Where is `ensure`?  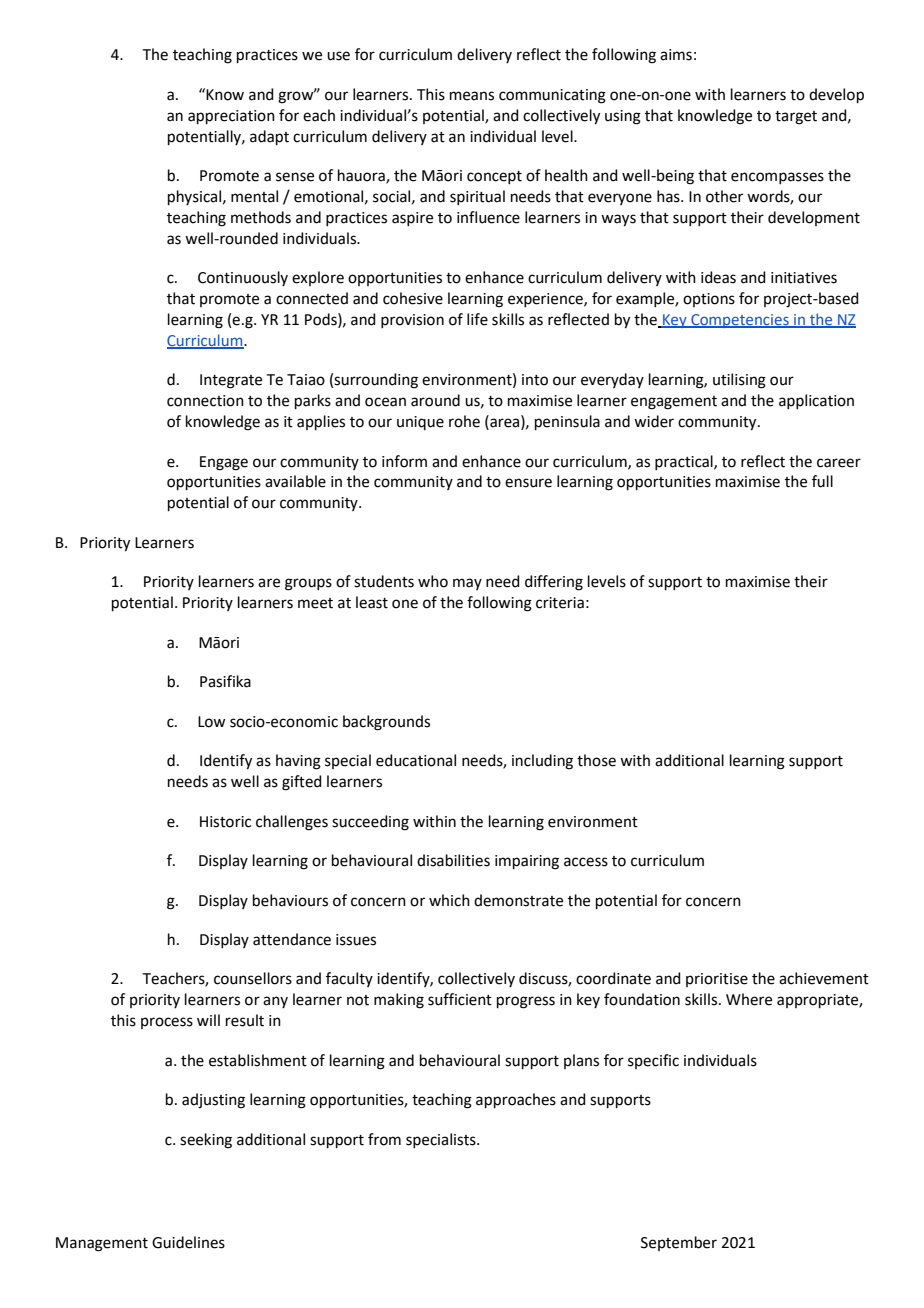
ensure is located at coordinates (528, 483).
